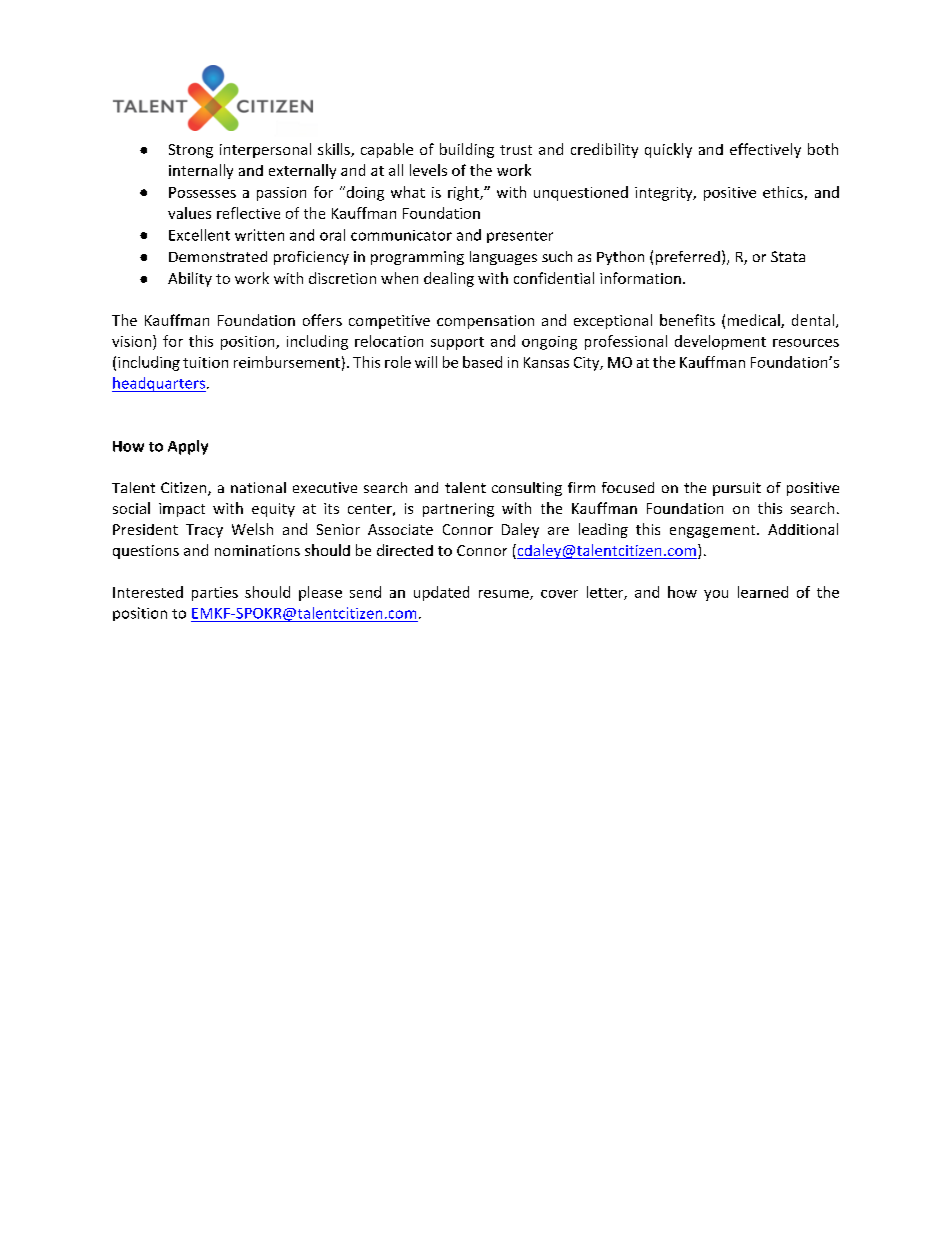 Image resolution: width=952 pixels, height=1233 pixels. I want to click on based, so click(482, 362).
